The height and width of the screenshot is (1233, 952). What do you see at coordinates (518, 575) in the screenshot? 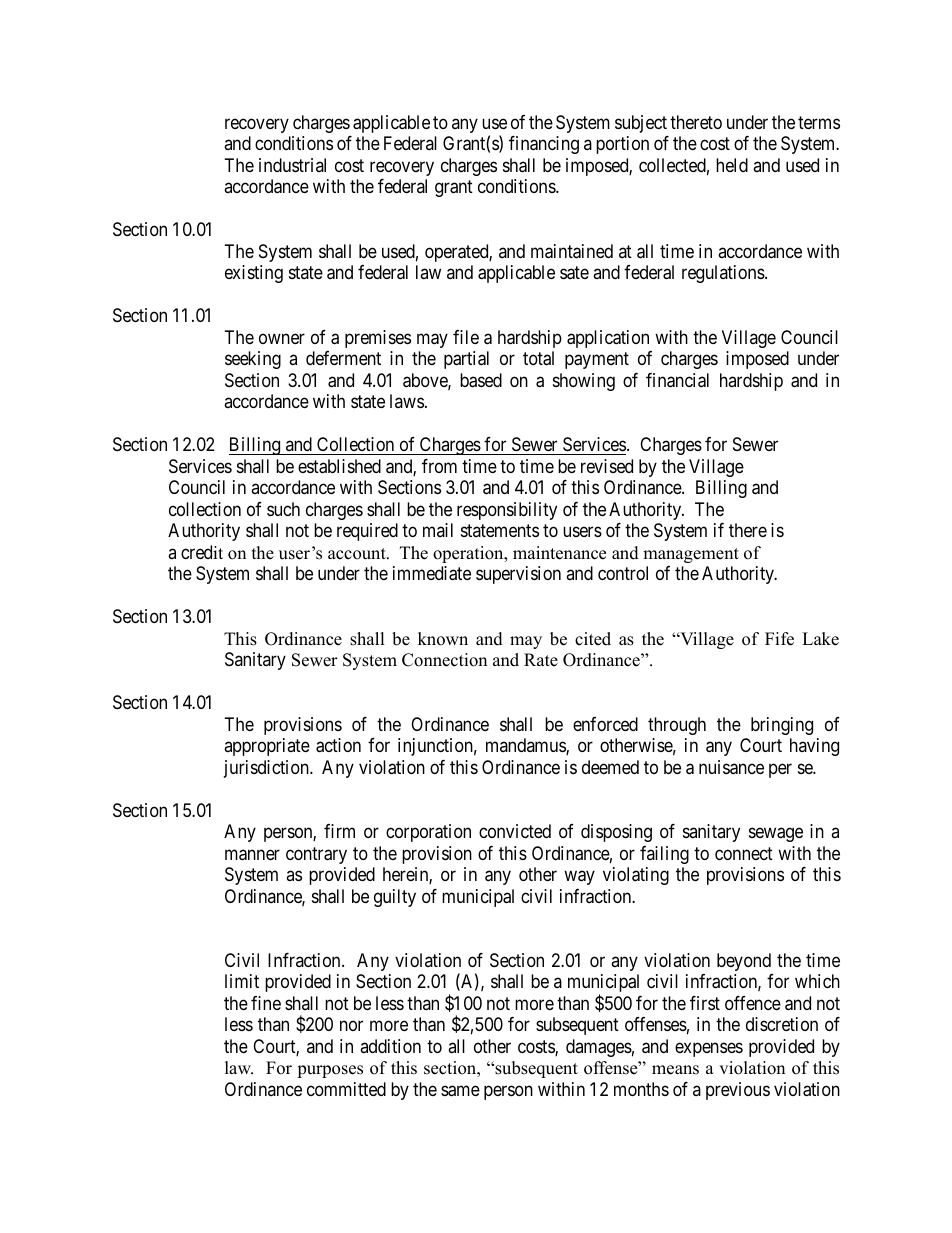
I see `supervision` at bounding box center [518, 575].
